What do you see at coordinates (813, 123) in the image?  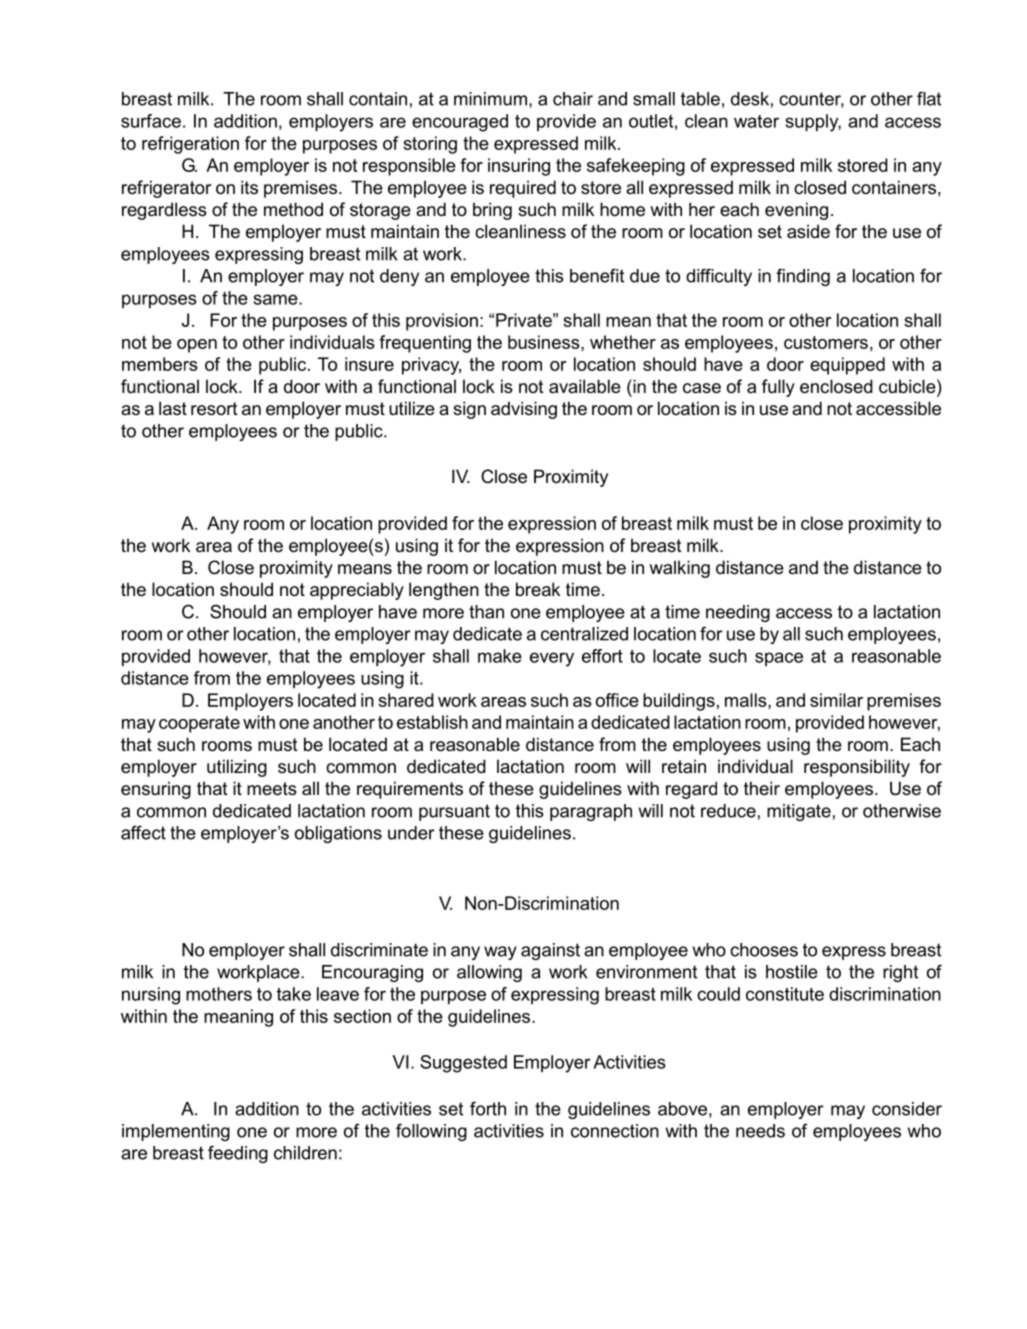 I see `supply` at bounding box center [813, 123].
